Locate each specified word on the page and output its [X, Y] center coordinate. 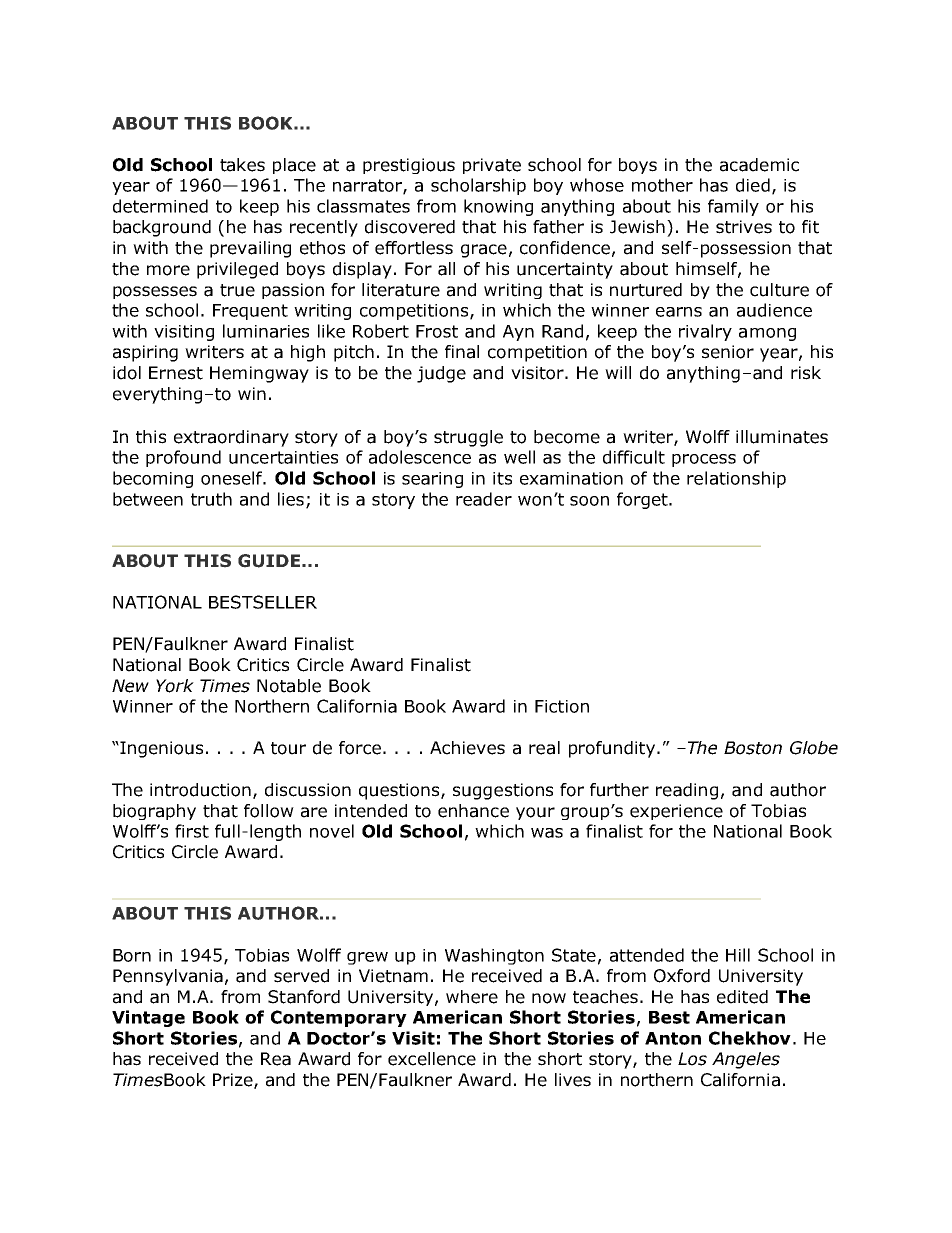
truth [211, 499]
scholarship [478, 186]
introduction [200, 790]
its [502, 478]
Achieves [467, 748]
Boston [753, 748]
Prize [234, 1081]
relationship [736, 479]
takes [242, 165]
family [733, 207]
